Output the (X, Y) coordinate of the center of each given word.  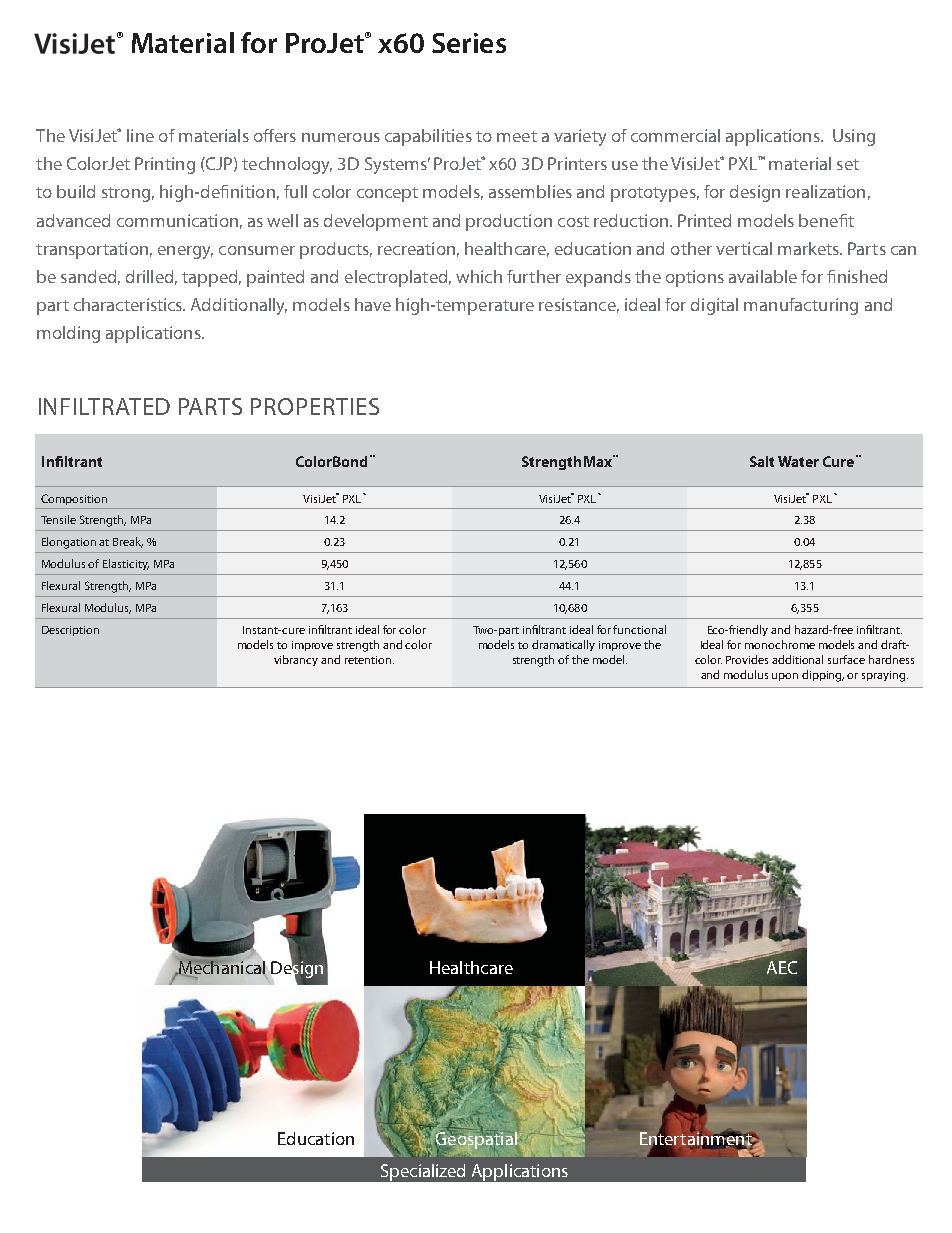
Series (469, 43)
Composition (74, 499)
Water (798, 461)
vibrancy (296, 660)
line (140, 135)
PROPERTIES (315, 406)
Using (854, 137)
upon (785, 677)
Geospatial (476, 1140)
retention (369, 660)
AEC (782, 967)
